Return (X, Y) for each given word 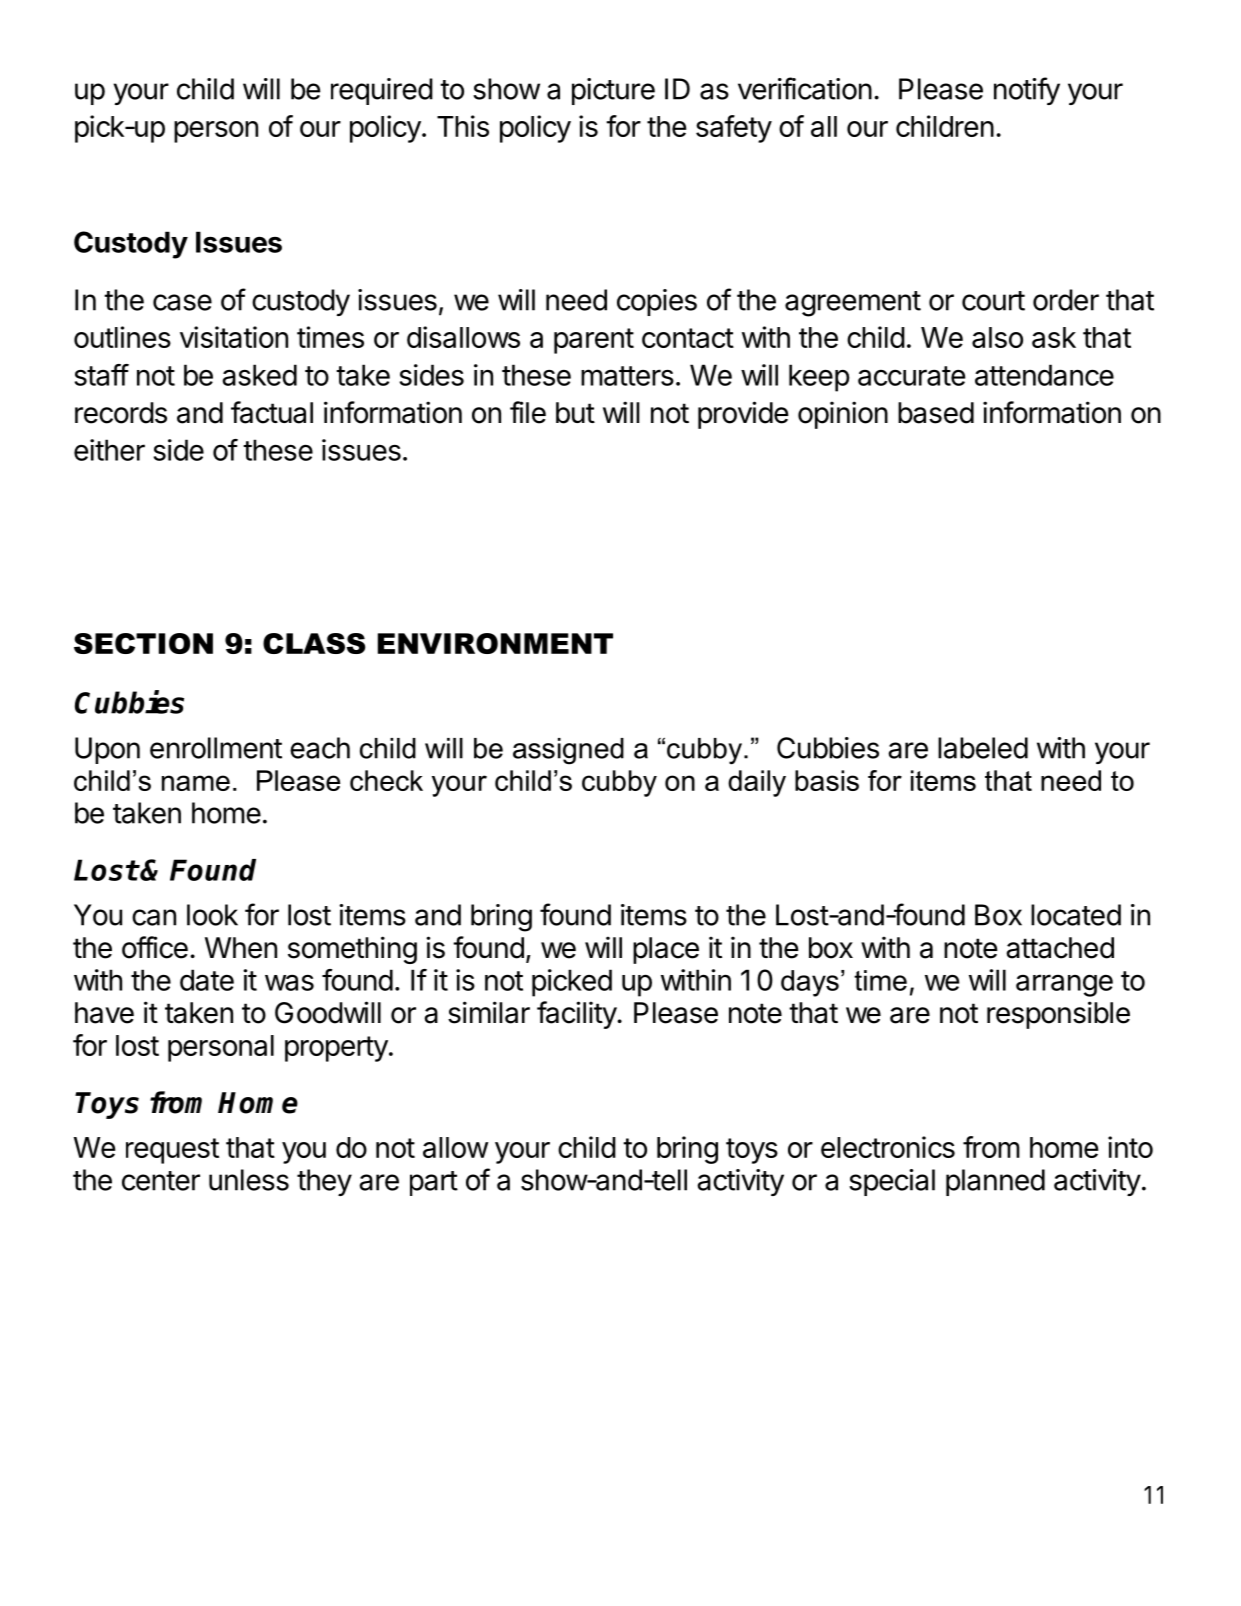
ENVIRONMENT (495, 643)
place (666, 950)
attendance (1044, 375)
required (382, 91)
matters (627, 376)
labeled (983, 748)
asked (260, 375)
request (172, 1151)
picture (613, 91)
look (212, 915)
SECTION (143, 643)
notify (1027, 91)
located (1076, 915)
